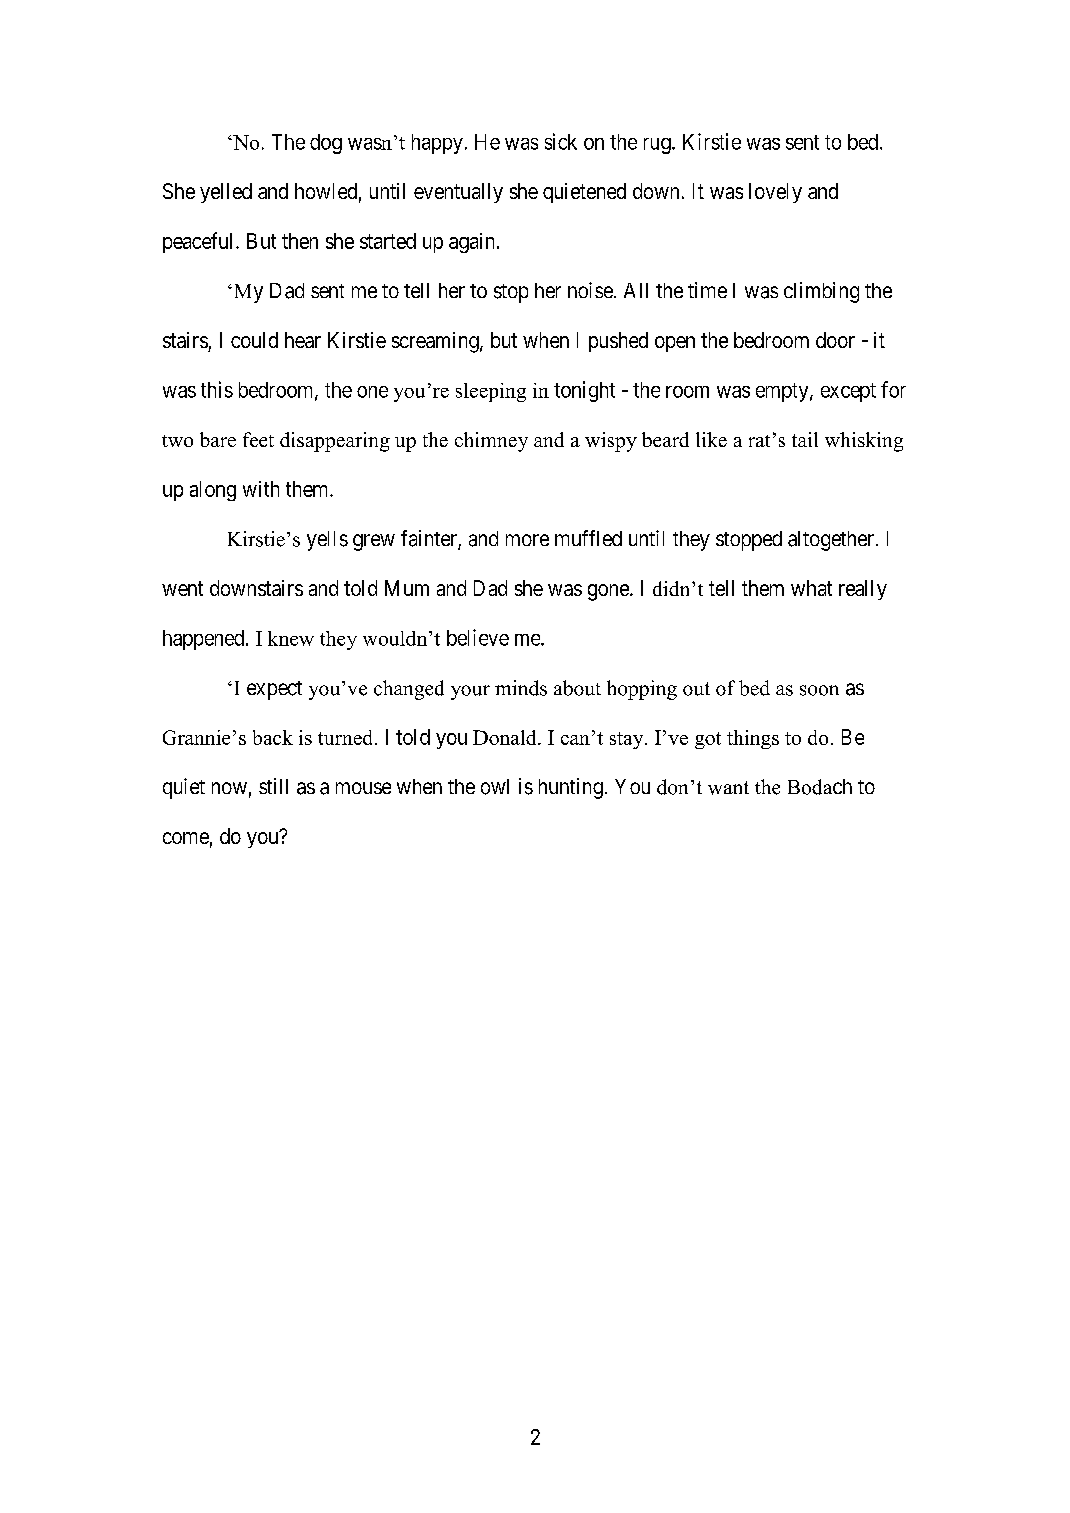 The image size is (1070, 1513). I want to click on with, so click(261, 489).
